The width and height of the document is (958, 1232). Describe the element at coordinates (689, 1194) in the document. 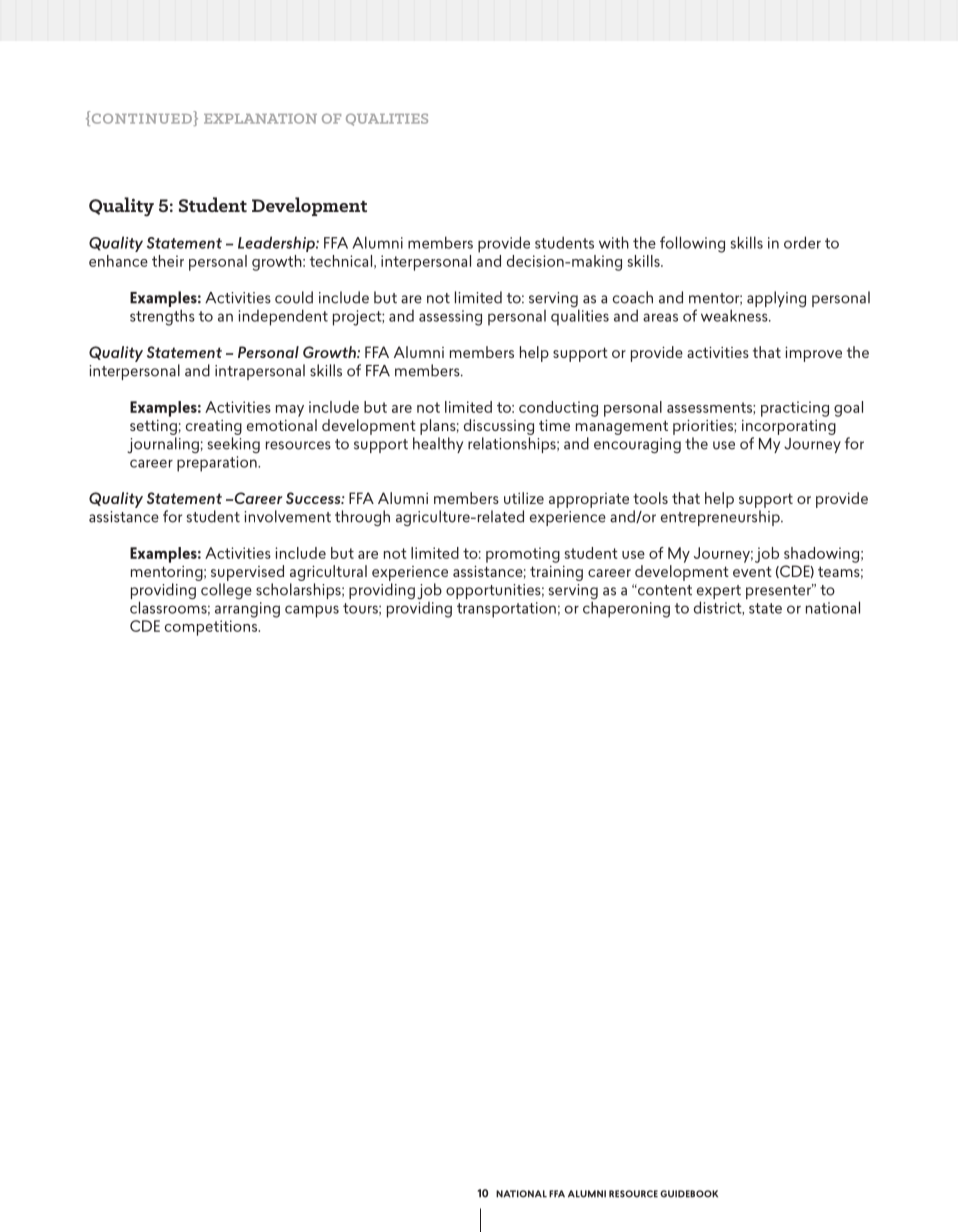

I see `GUIDEBOOK` at that location.
